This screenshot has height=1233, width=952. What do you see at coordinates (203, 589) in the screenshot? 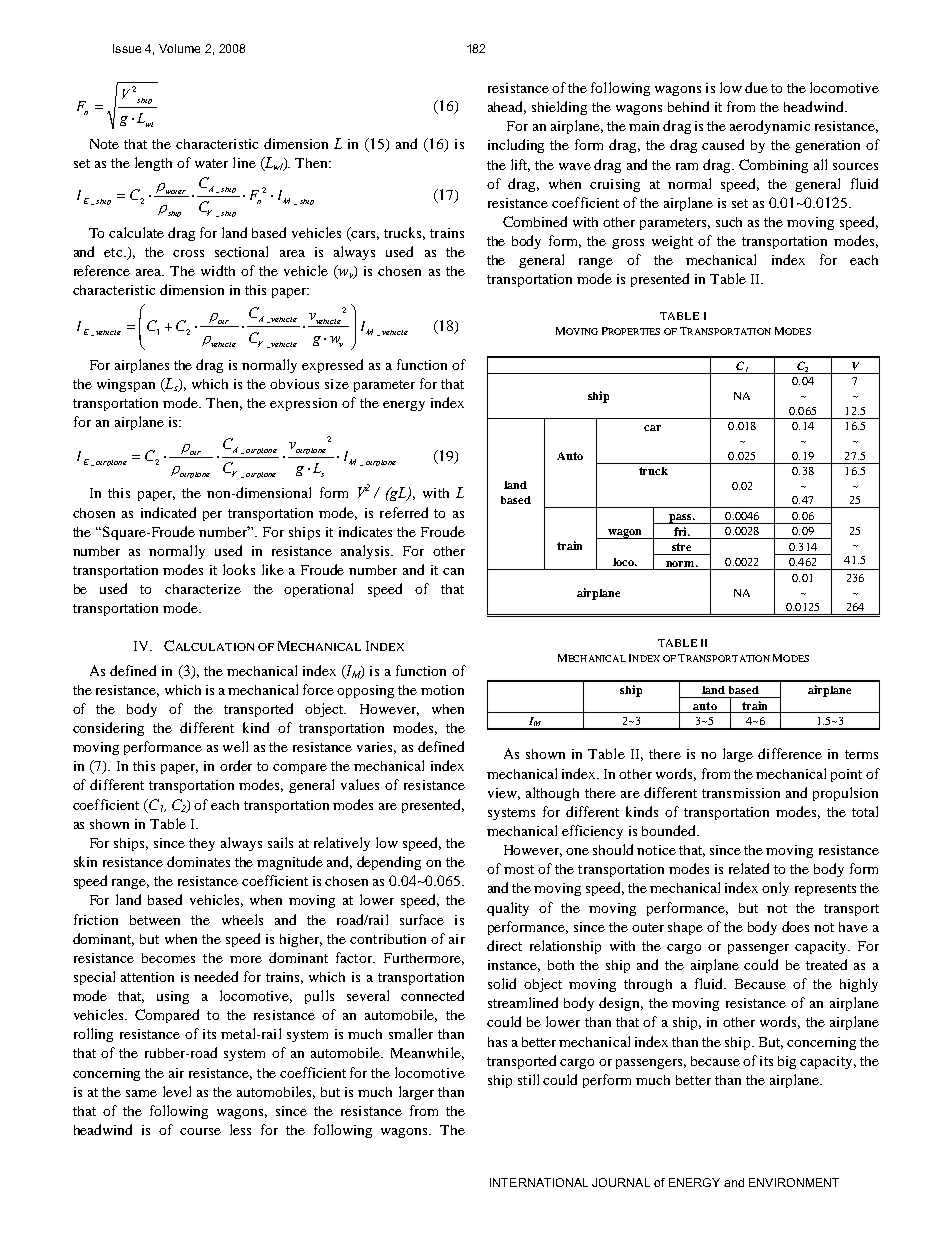
I see `characterize` at bounding box center [203, 589].
